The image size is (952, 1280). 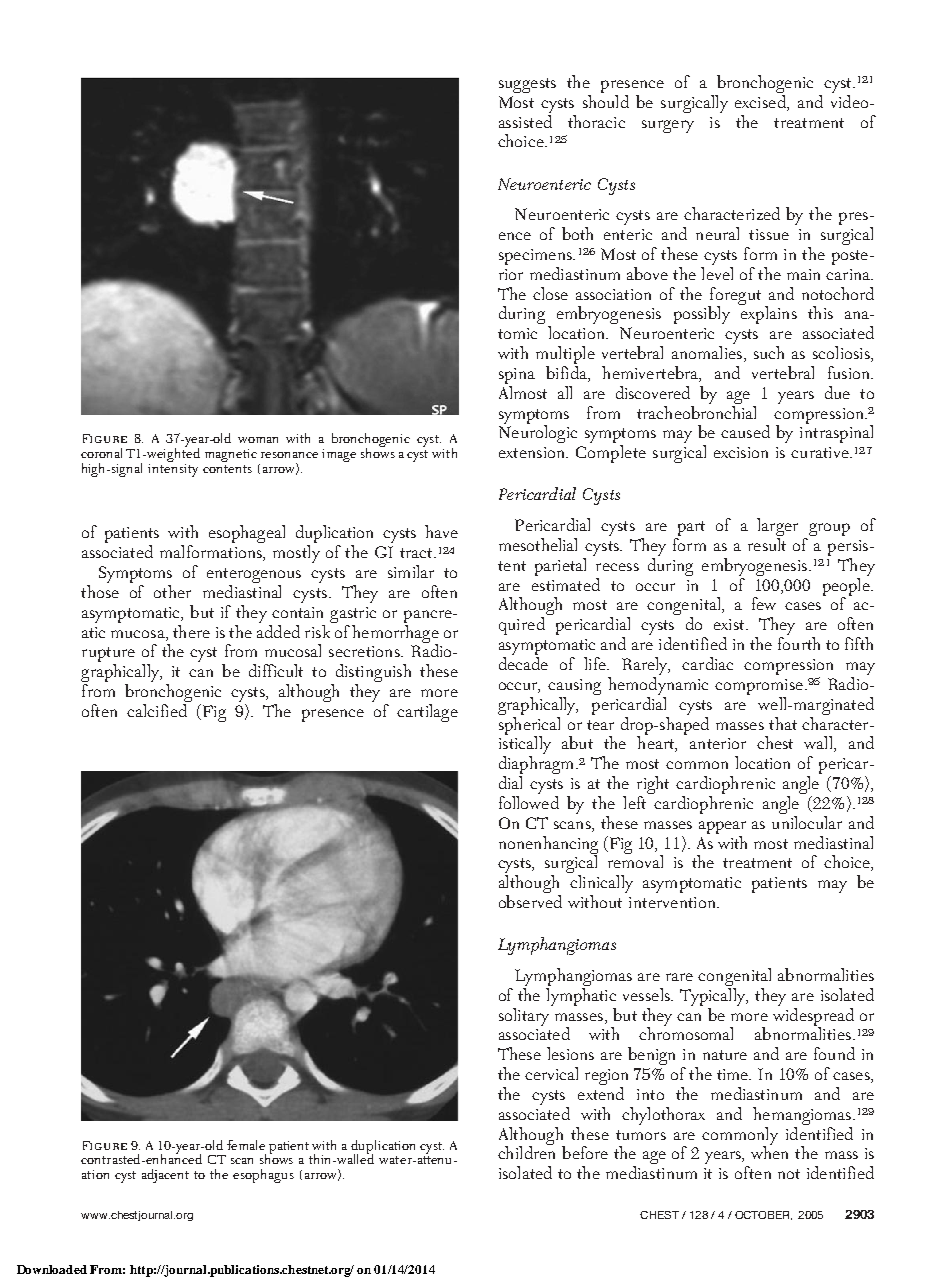 I want to click on adjacent, so click(x=165, y=1176).
